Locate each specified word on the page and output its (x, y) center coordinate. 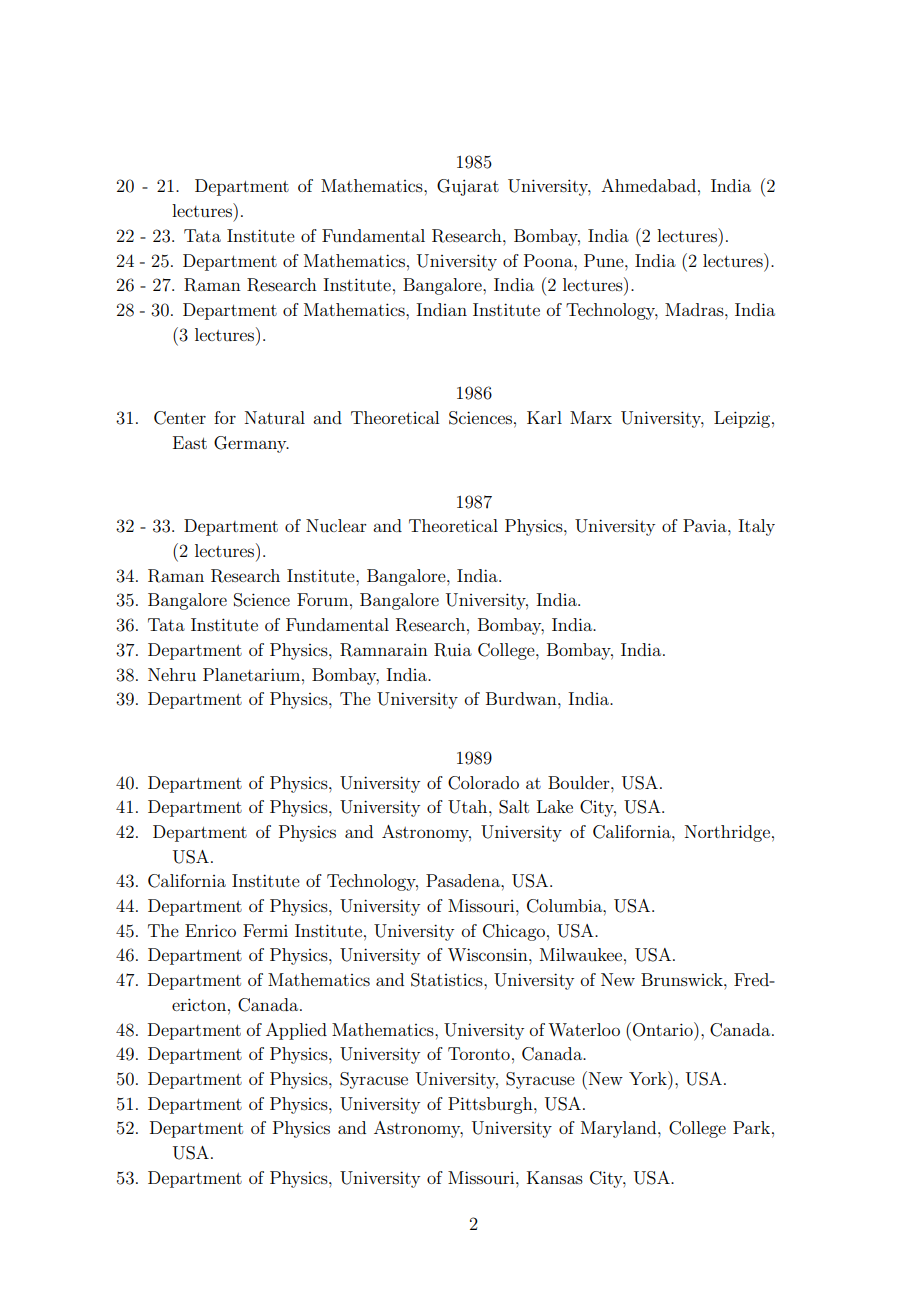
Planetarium (253, 674)
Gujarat (468, 187)
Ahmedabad (648, 185)
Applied (296, 1031)
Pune (605, 260)
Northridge (727, 833)
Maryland (620, 1129)
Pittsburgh (491, 1105)
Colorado (483, 783)
